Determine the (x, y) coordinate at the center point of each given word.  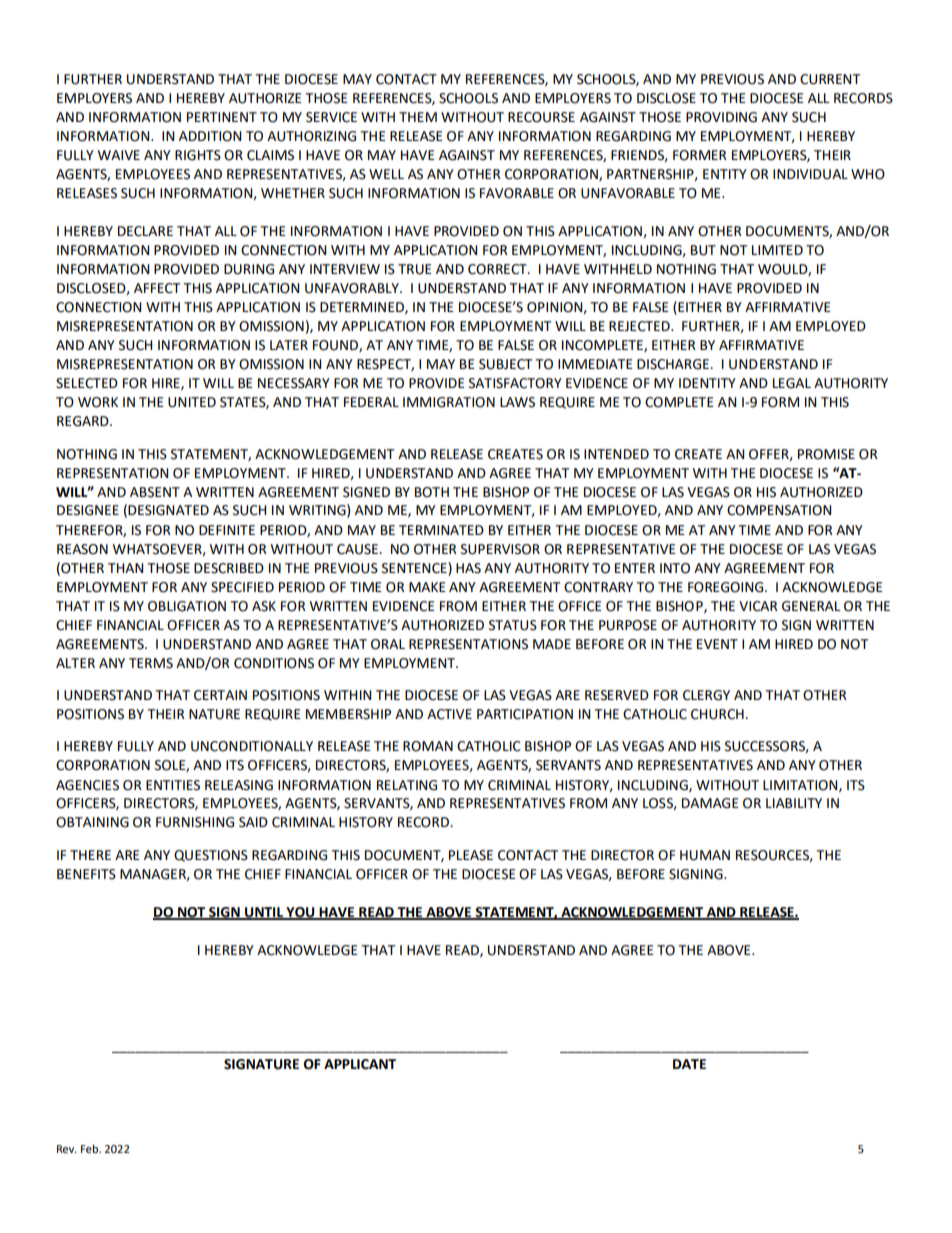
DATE (689, 1064)
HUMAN (705, 855)
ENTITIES (173, 785)
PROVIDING (721, 117)
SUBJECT (505, 364)
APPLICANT (360, 1064)
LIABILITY (794, 803)
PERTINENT (222, 117)
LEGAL (792, 383)
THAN (125, 568)
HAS (468, 568)
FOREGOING (727, 587)
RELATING (407, 785)
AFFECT (157, 288)
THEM (418, 117)
